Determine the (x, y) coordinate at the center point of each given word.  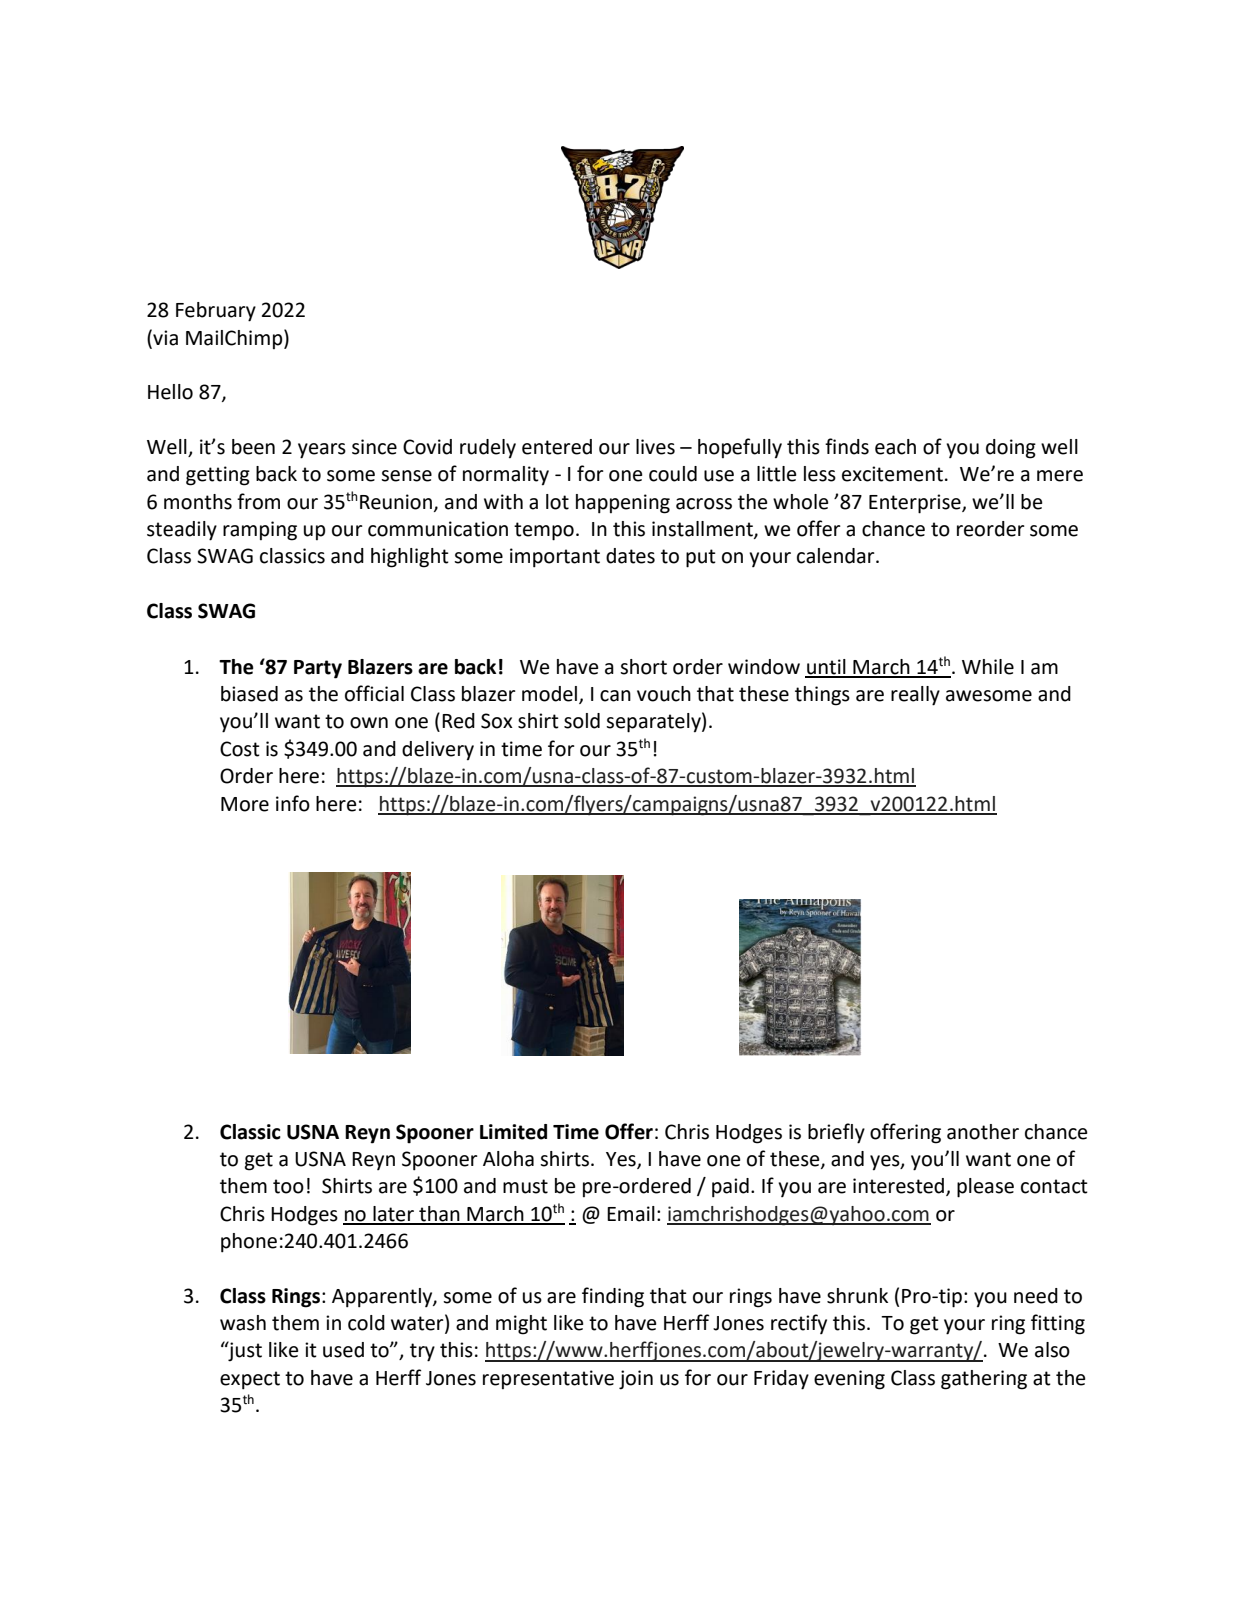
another (983, 1132)
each (895, 447)
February (216, 312)
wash (243, 1323)
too (288, 1186)
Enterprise (916, 504)
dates (630, 556)
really (915, 696)
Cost (240, 749)
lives (655, 447)
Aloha (508, 1159)
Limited (513, 1132)
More (245, 804)
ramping (260, 531)
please (985, 1188)
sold (582, 721)
